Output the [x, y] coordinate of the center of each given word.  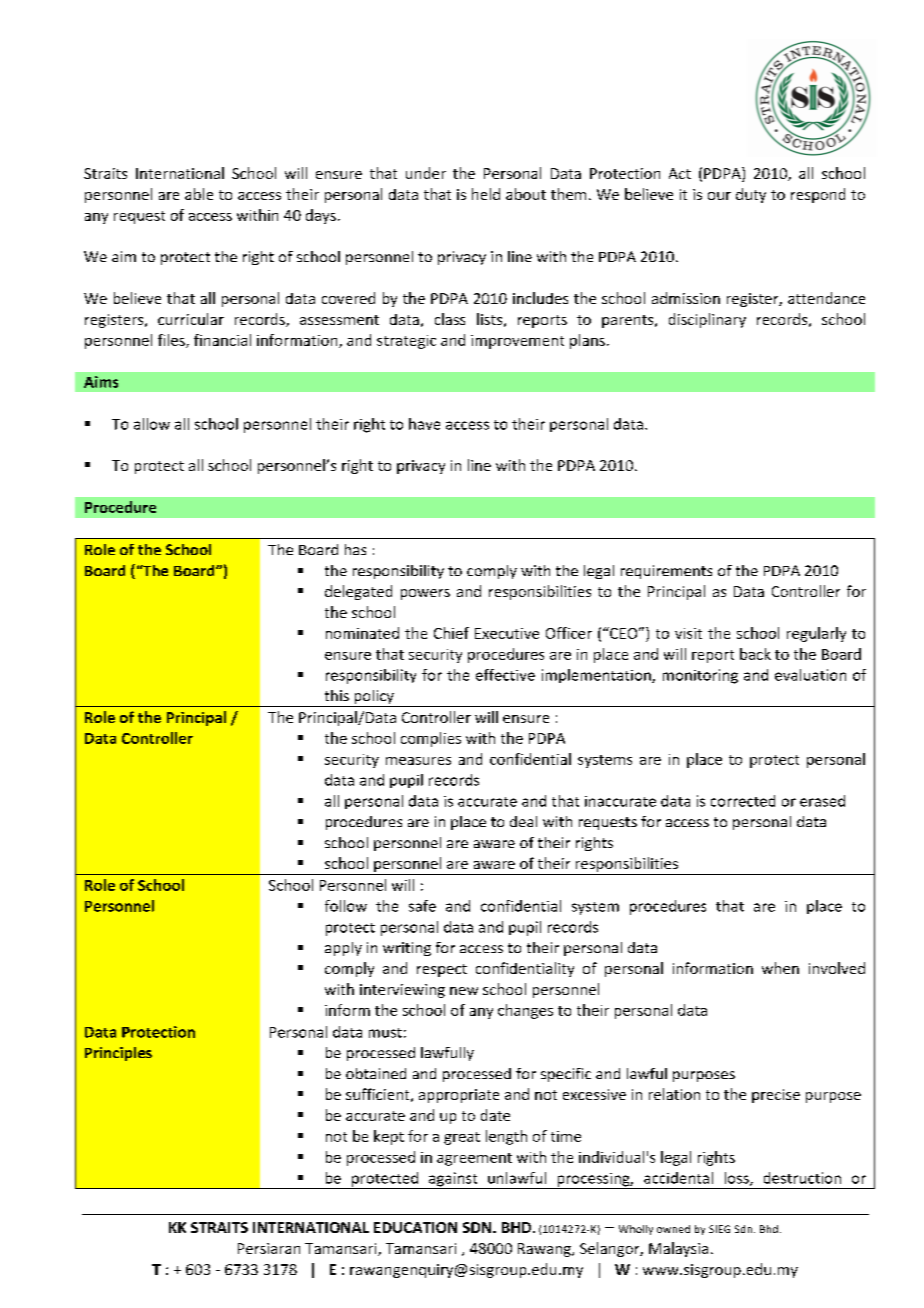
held [486, 194]
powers [425, 594]
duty [751, 195]
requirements [666, 572]
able [199, 194]
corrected [743, 801]
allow [152, 424]
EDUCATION [415, 1227]
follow [346, 906]
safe [422, 906]
